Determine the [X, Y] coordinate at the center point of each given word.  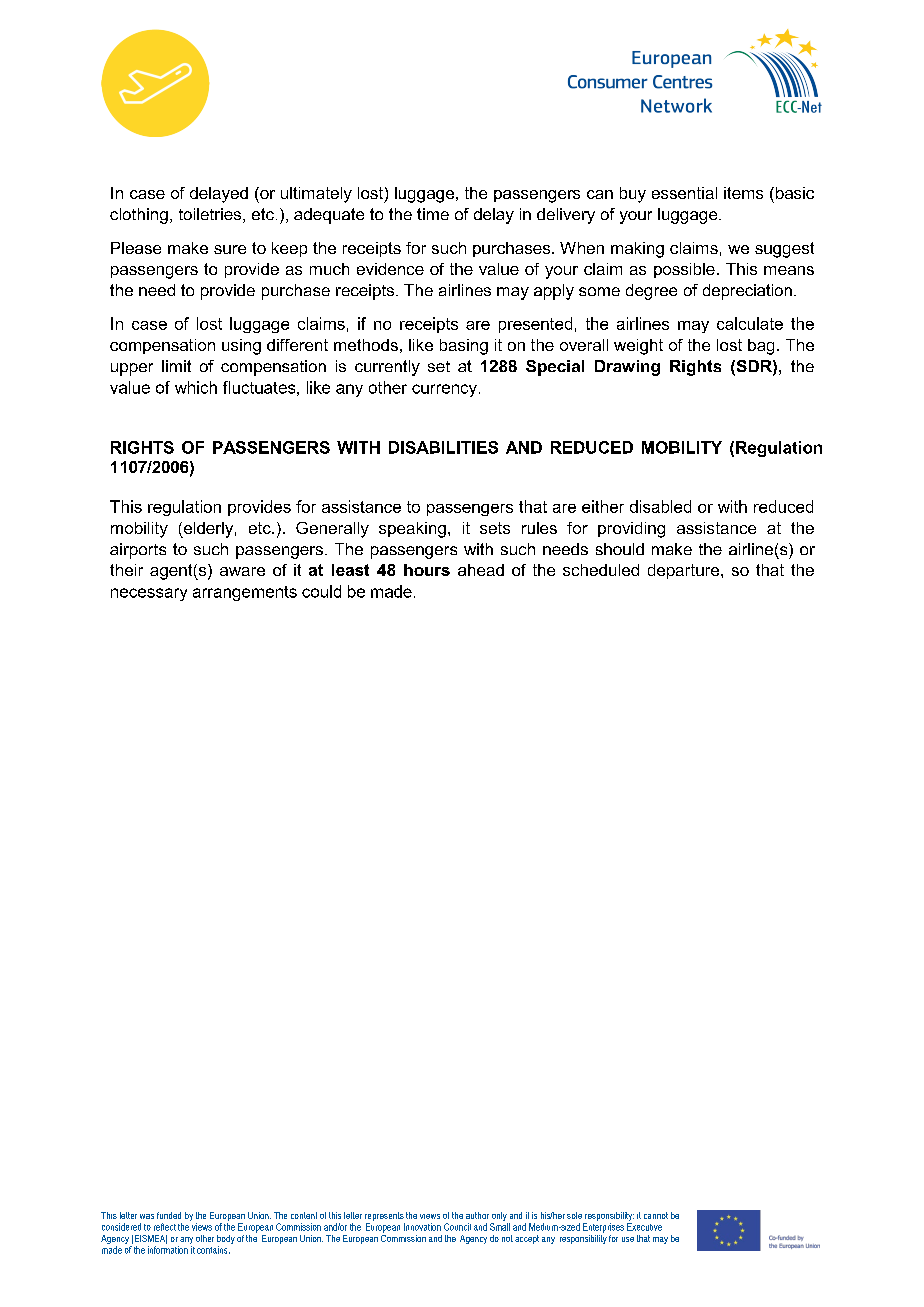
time [433, 214]
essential [684, 193]
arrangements [245, 593]
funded [169, 1215]
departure [685, 571]
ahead [481, 570]
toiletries [211, 215]
